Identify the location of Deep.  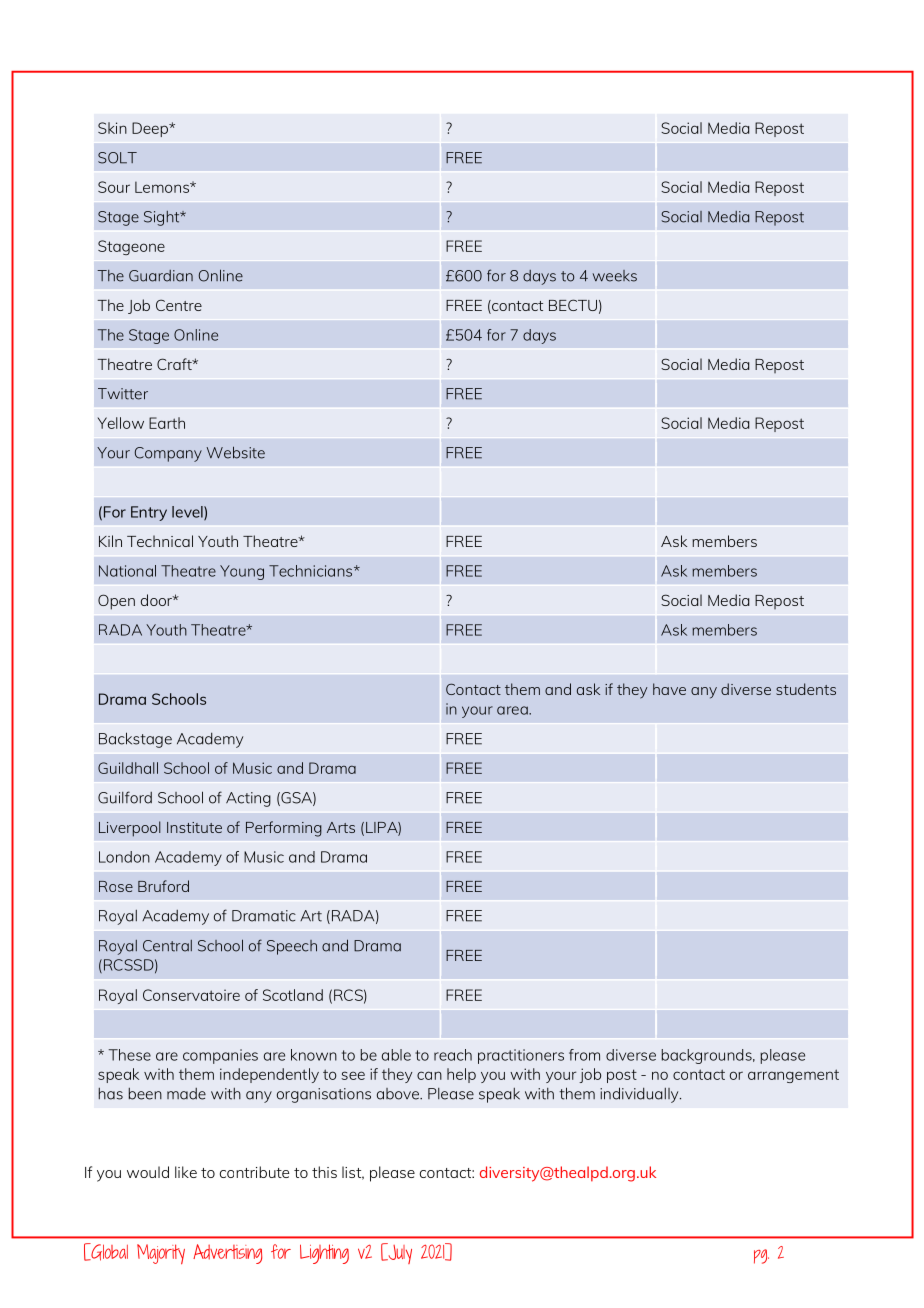
(151, 129).
